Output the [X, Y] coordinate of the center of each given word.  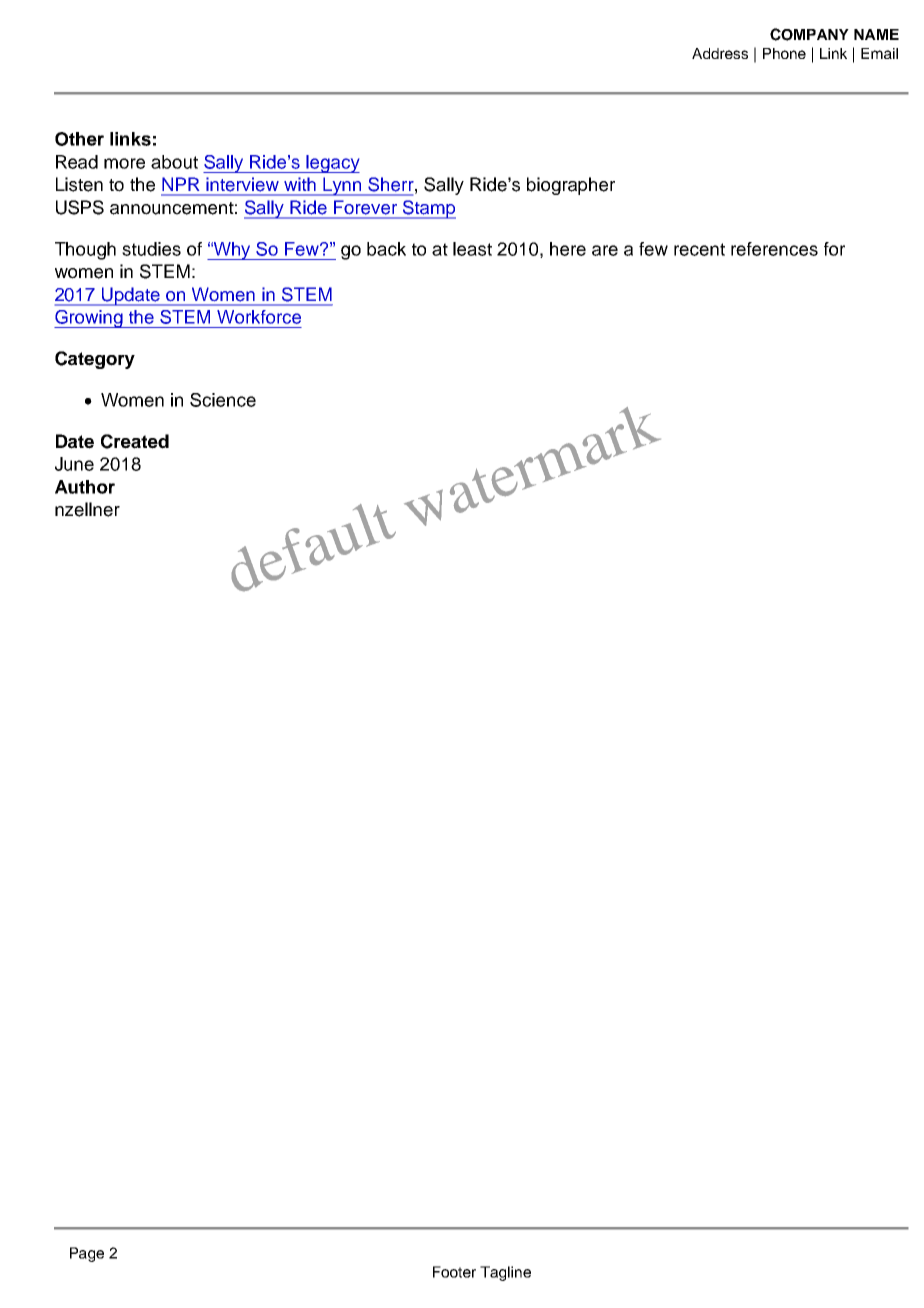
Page [87, 1254]
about [174, 162]
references [774, 249]
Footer [454, 1272]
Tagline [505, 1273]
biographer [571, 186]
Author [85, 487]
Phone [784, 53]
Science [223, 400]
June [74, 464]
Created [135, 441]
